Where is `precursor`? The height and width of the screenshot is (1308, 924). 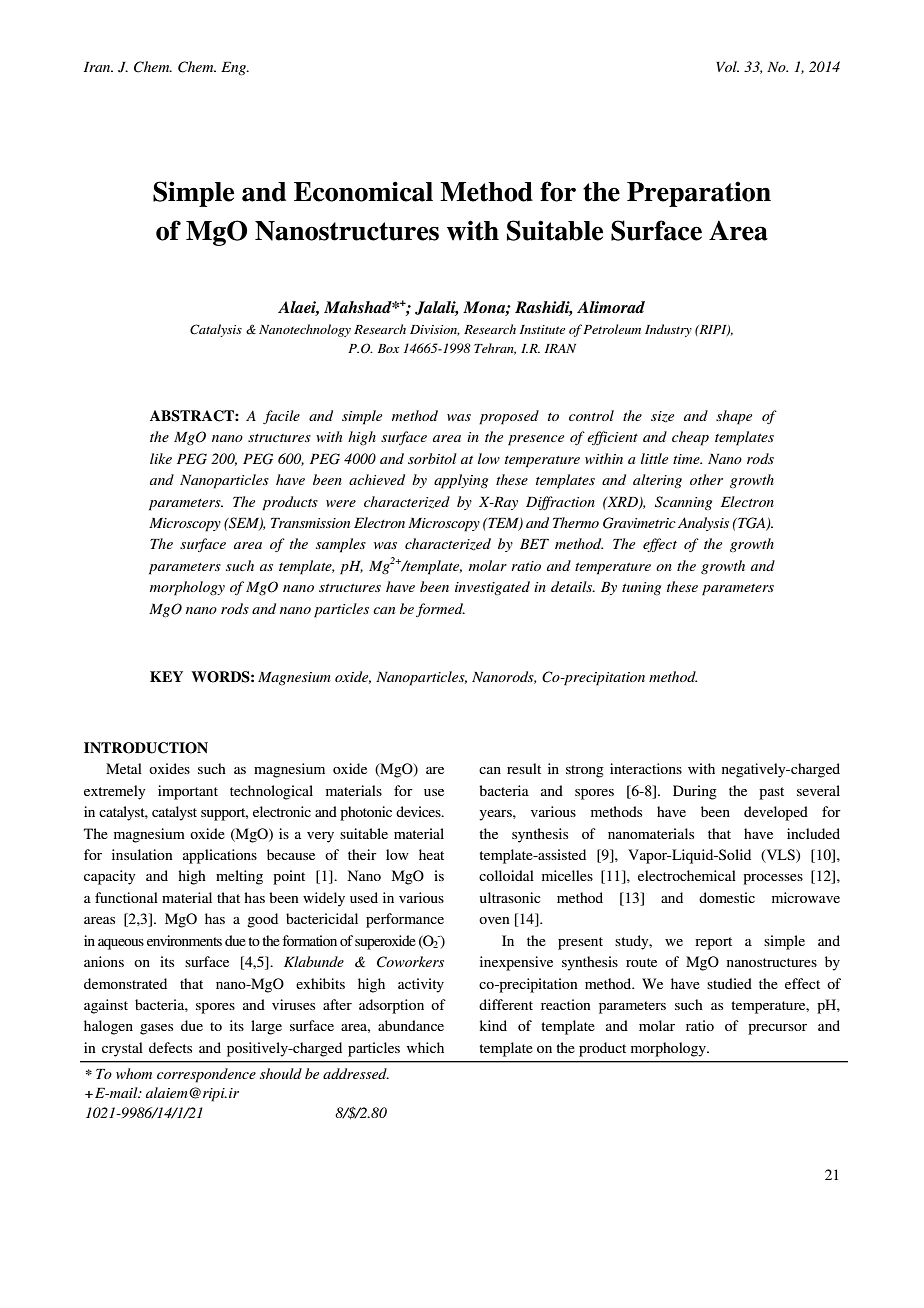
precursor is located at coordinates (777, 1029).
